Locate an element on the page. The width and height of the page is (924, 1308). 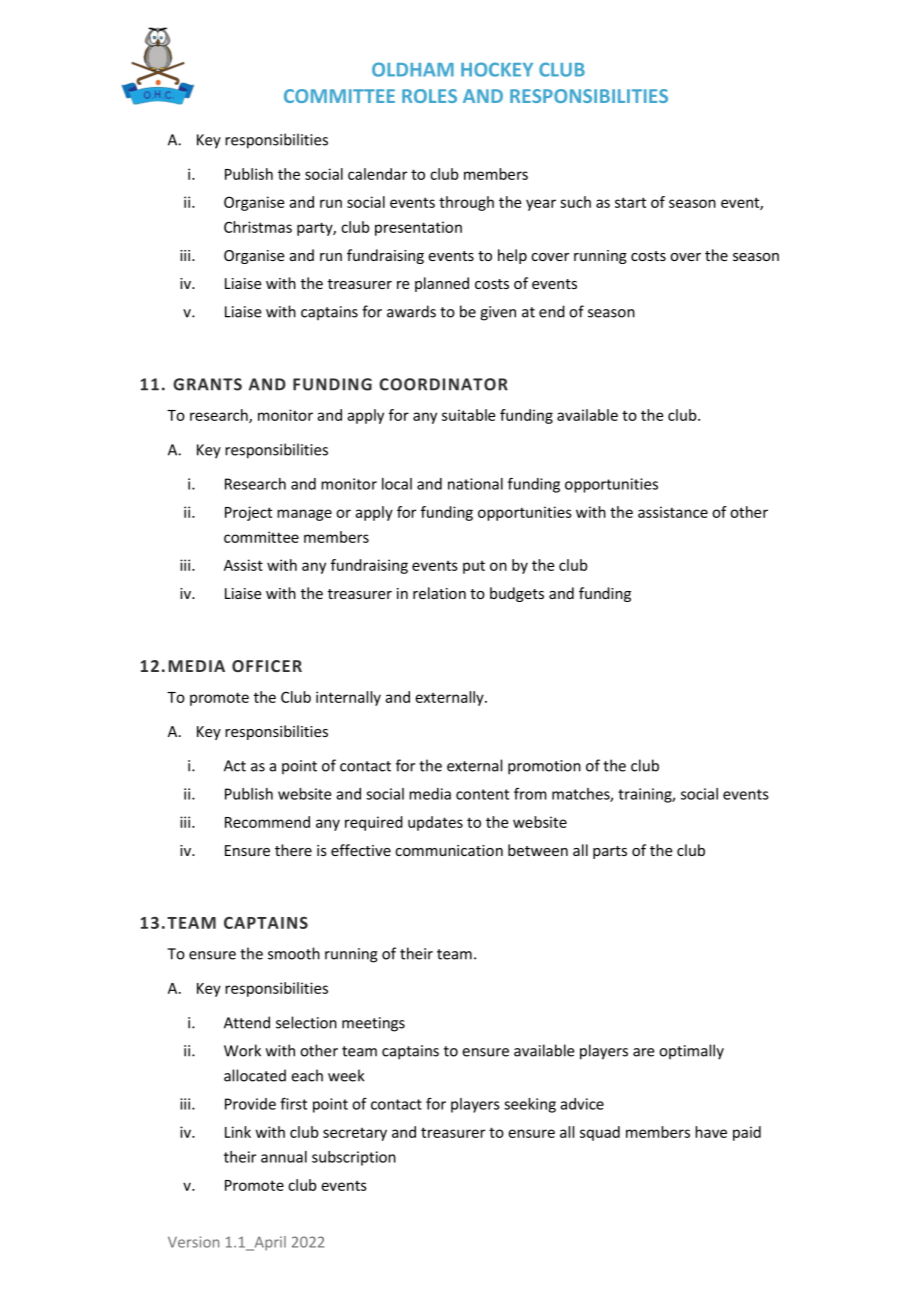
Recommend is located at coordinates (267, 822).
